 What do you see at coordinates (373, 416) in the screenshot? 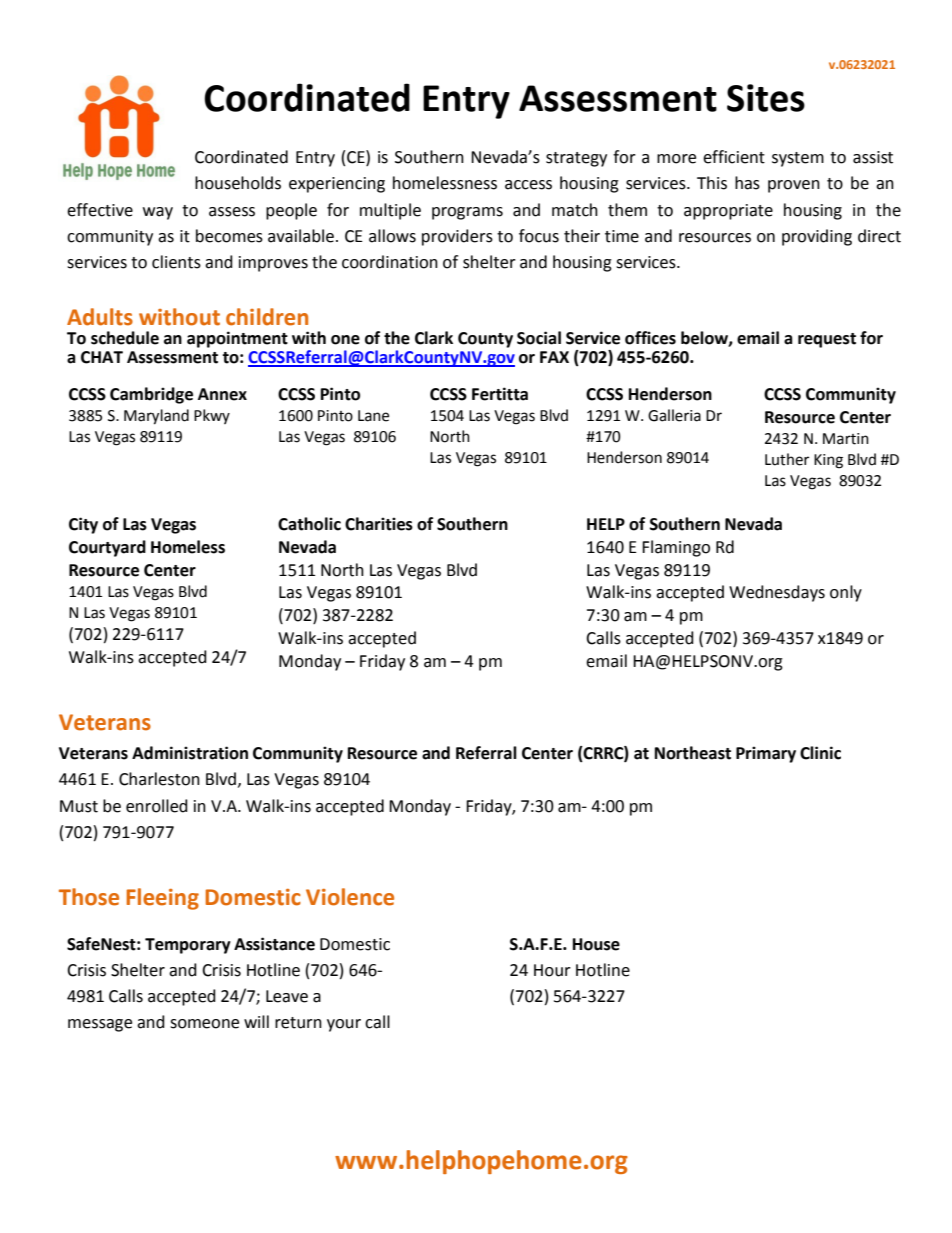
I see `Lane` at bounding box center [373, 416].
